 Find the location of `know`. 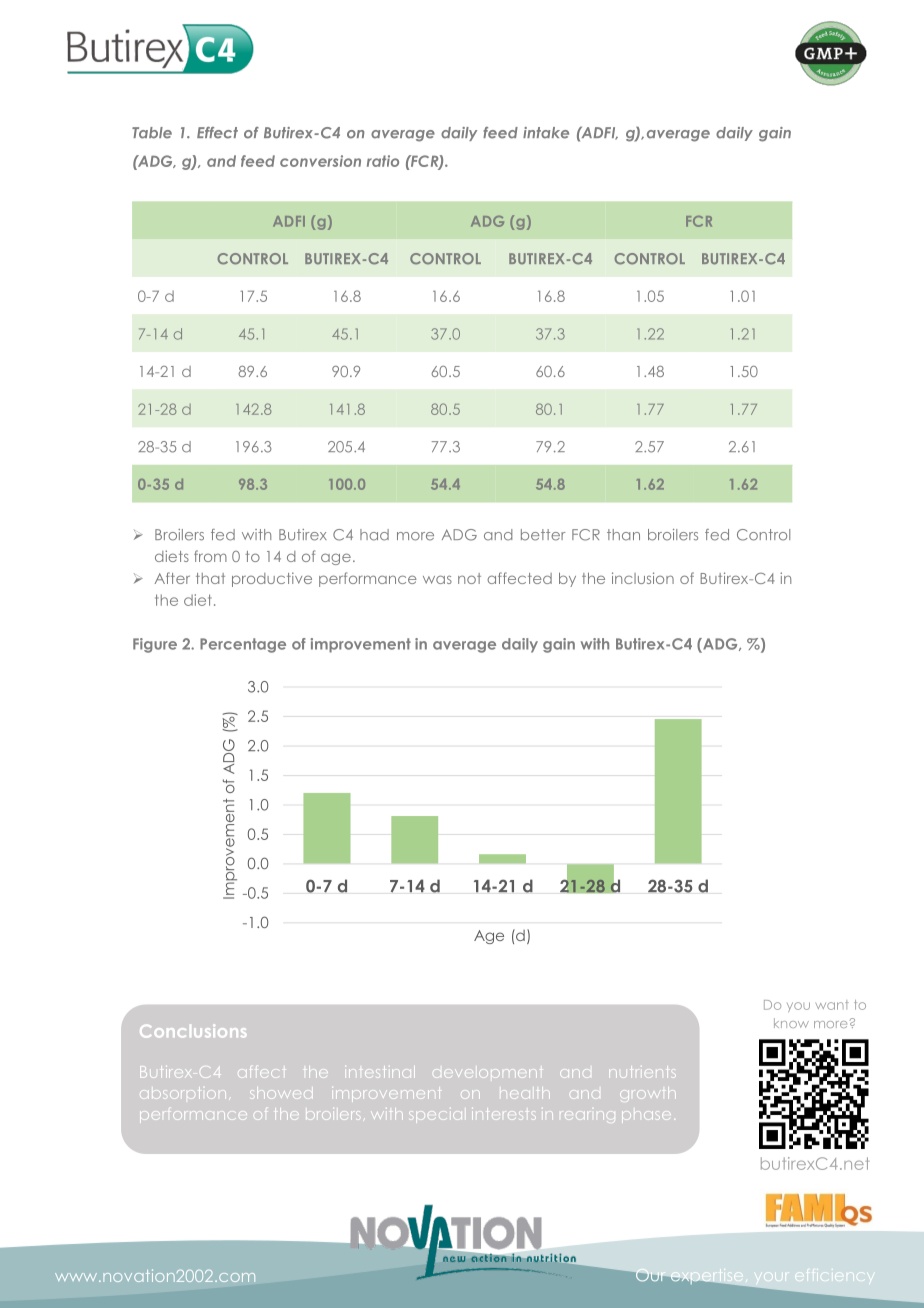

know is located at coordinates (791, 1023).
